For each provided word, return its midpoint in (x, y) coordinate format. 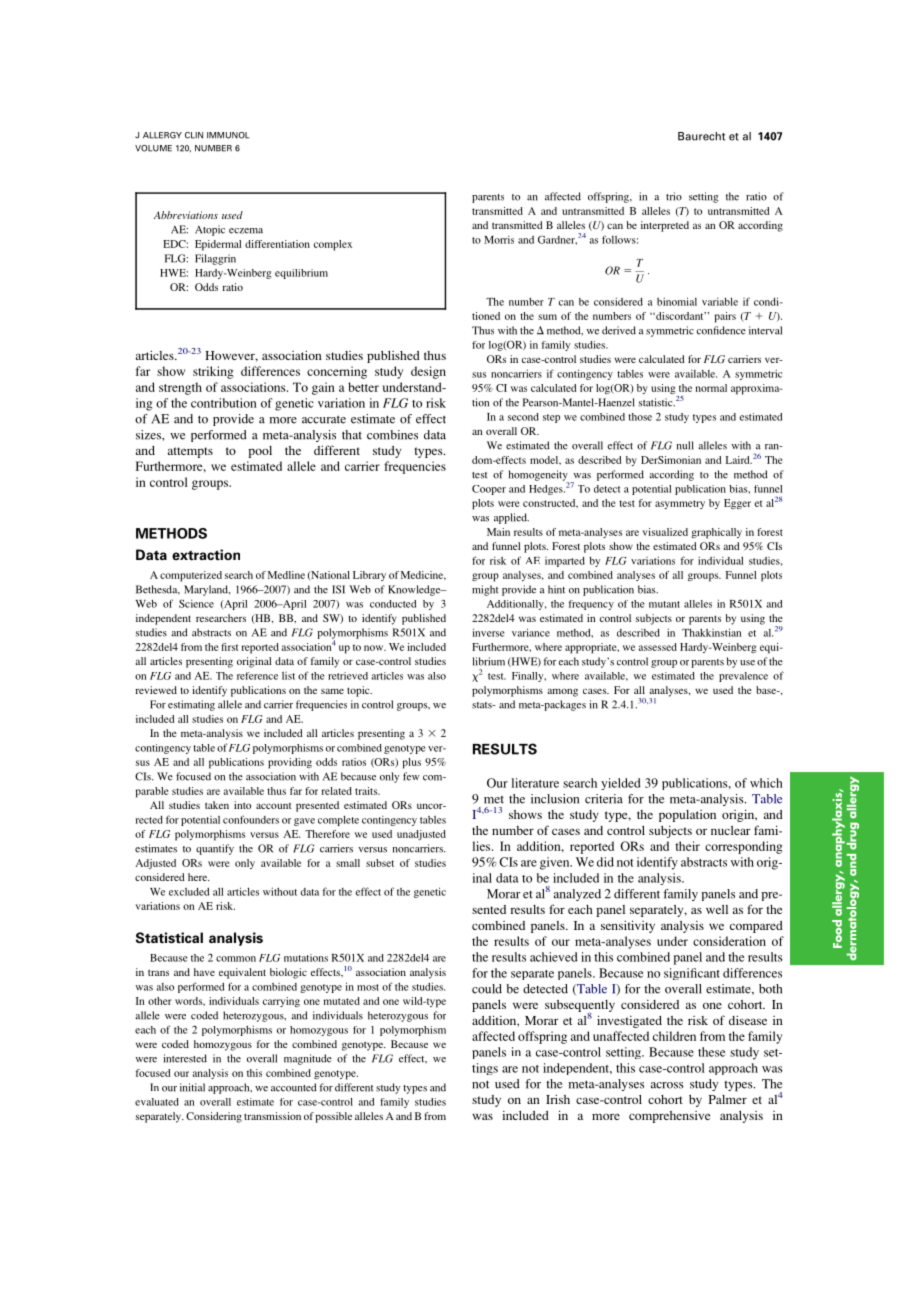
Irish (558, 1099)
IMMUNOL (228, 135)
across (667, 1085)
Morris (499, 240)
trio (674, 196)
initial (192, 1087)
